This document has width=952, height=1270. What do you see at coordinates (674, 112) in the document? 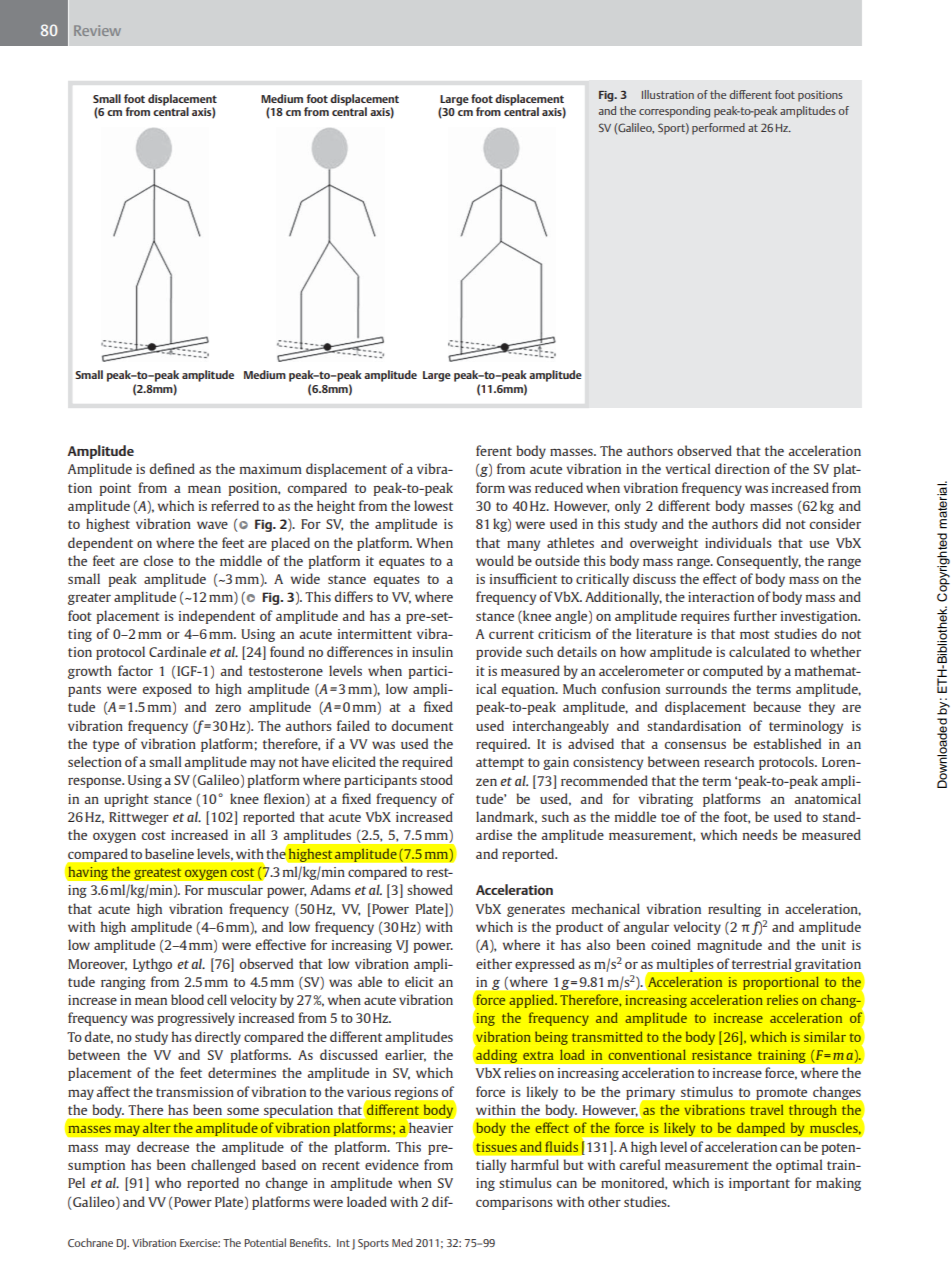
I see `corresponding` at bounding box center [674, 112].
